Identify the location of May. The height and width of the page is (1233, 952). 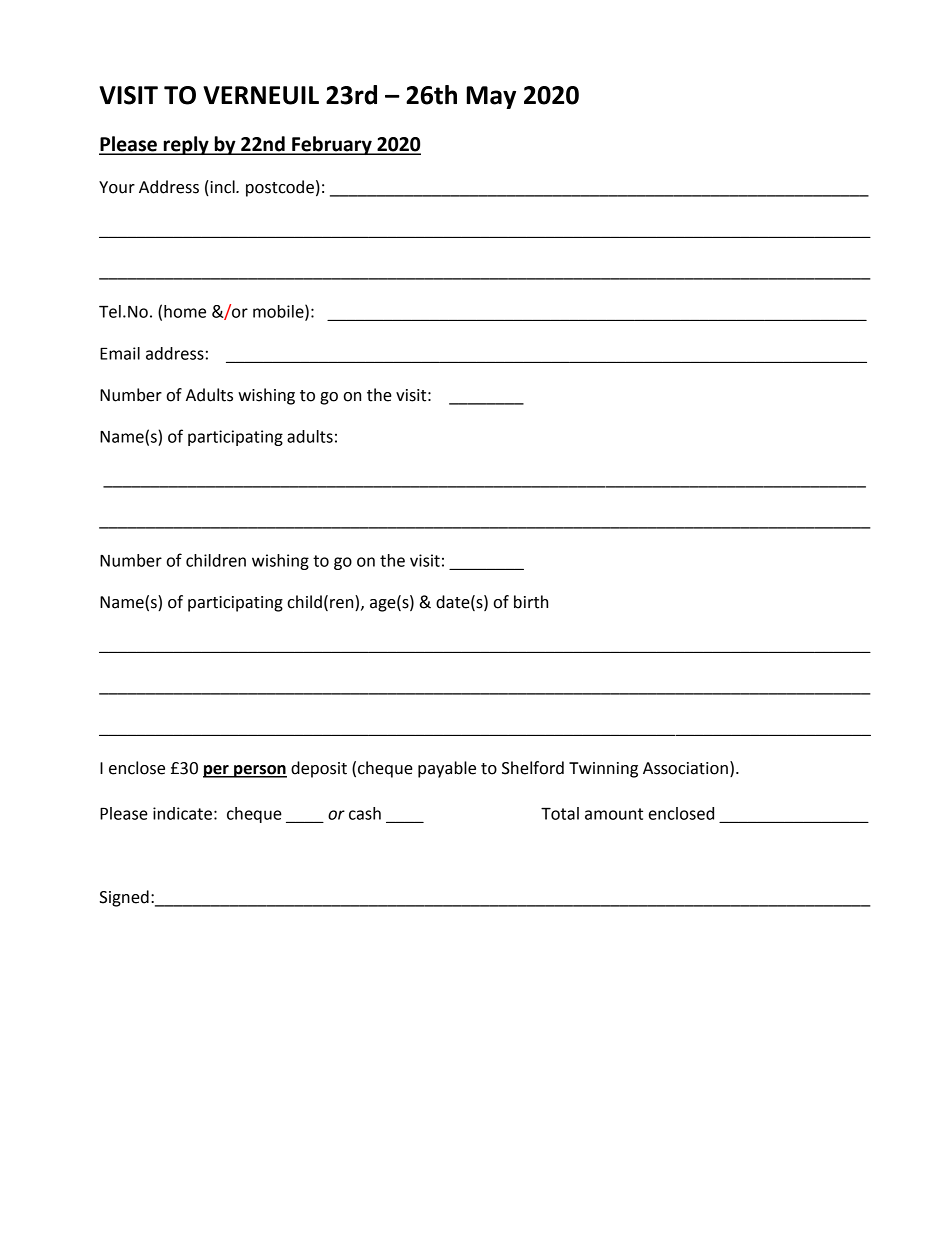
(491, 97).
